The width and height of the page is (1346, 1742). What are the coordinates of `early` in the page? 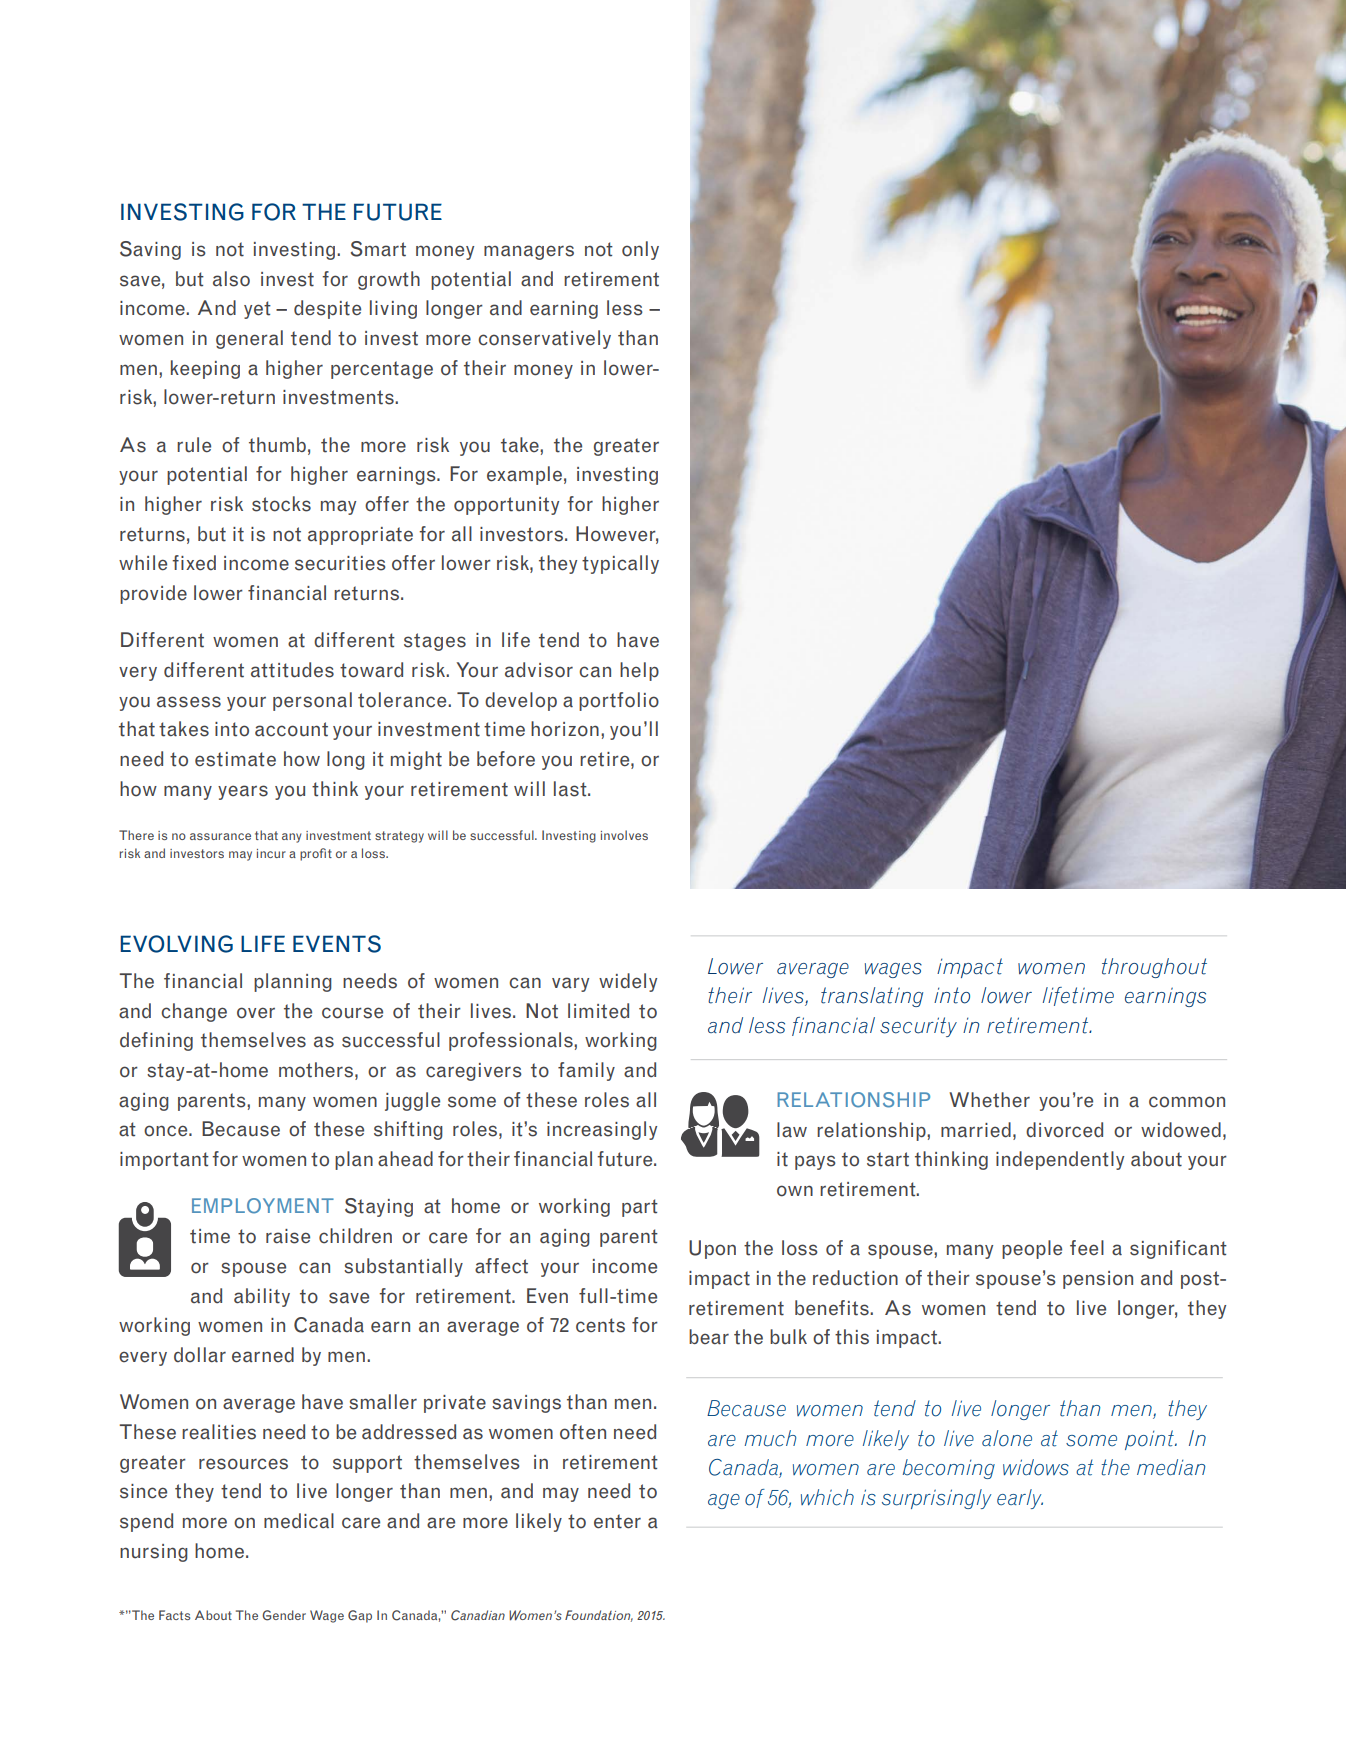 It's located at (1020, 1499).
